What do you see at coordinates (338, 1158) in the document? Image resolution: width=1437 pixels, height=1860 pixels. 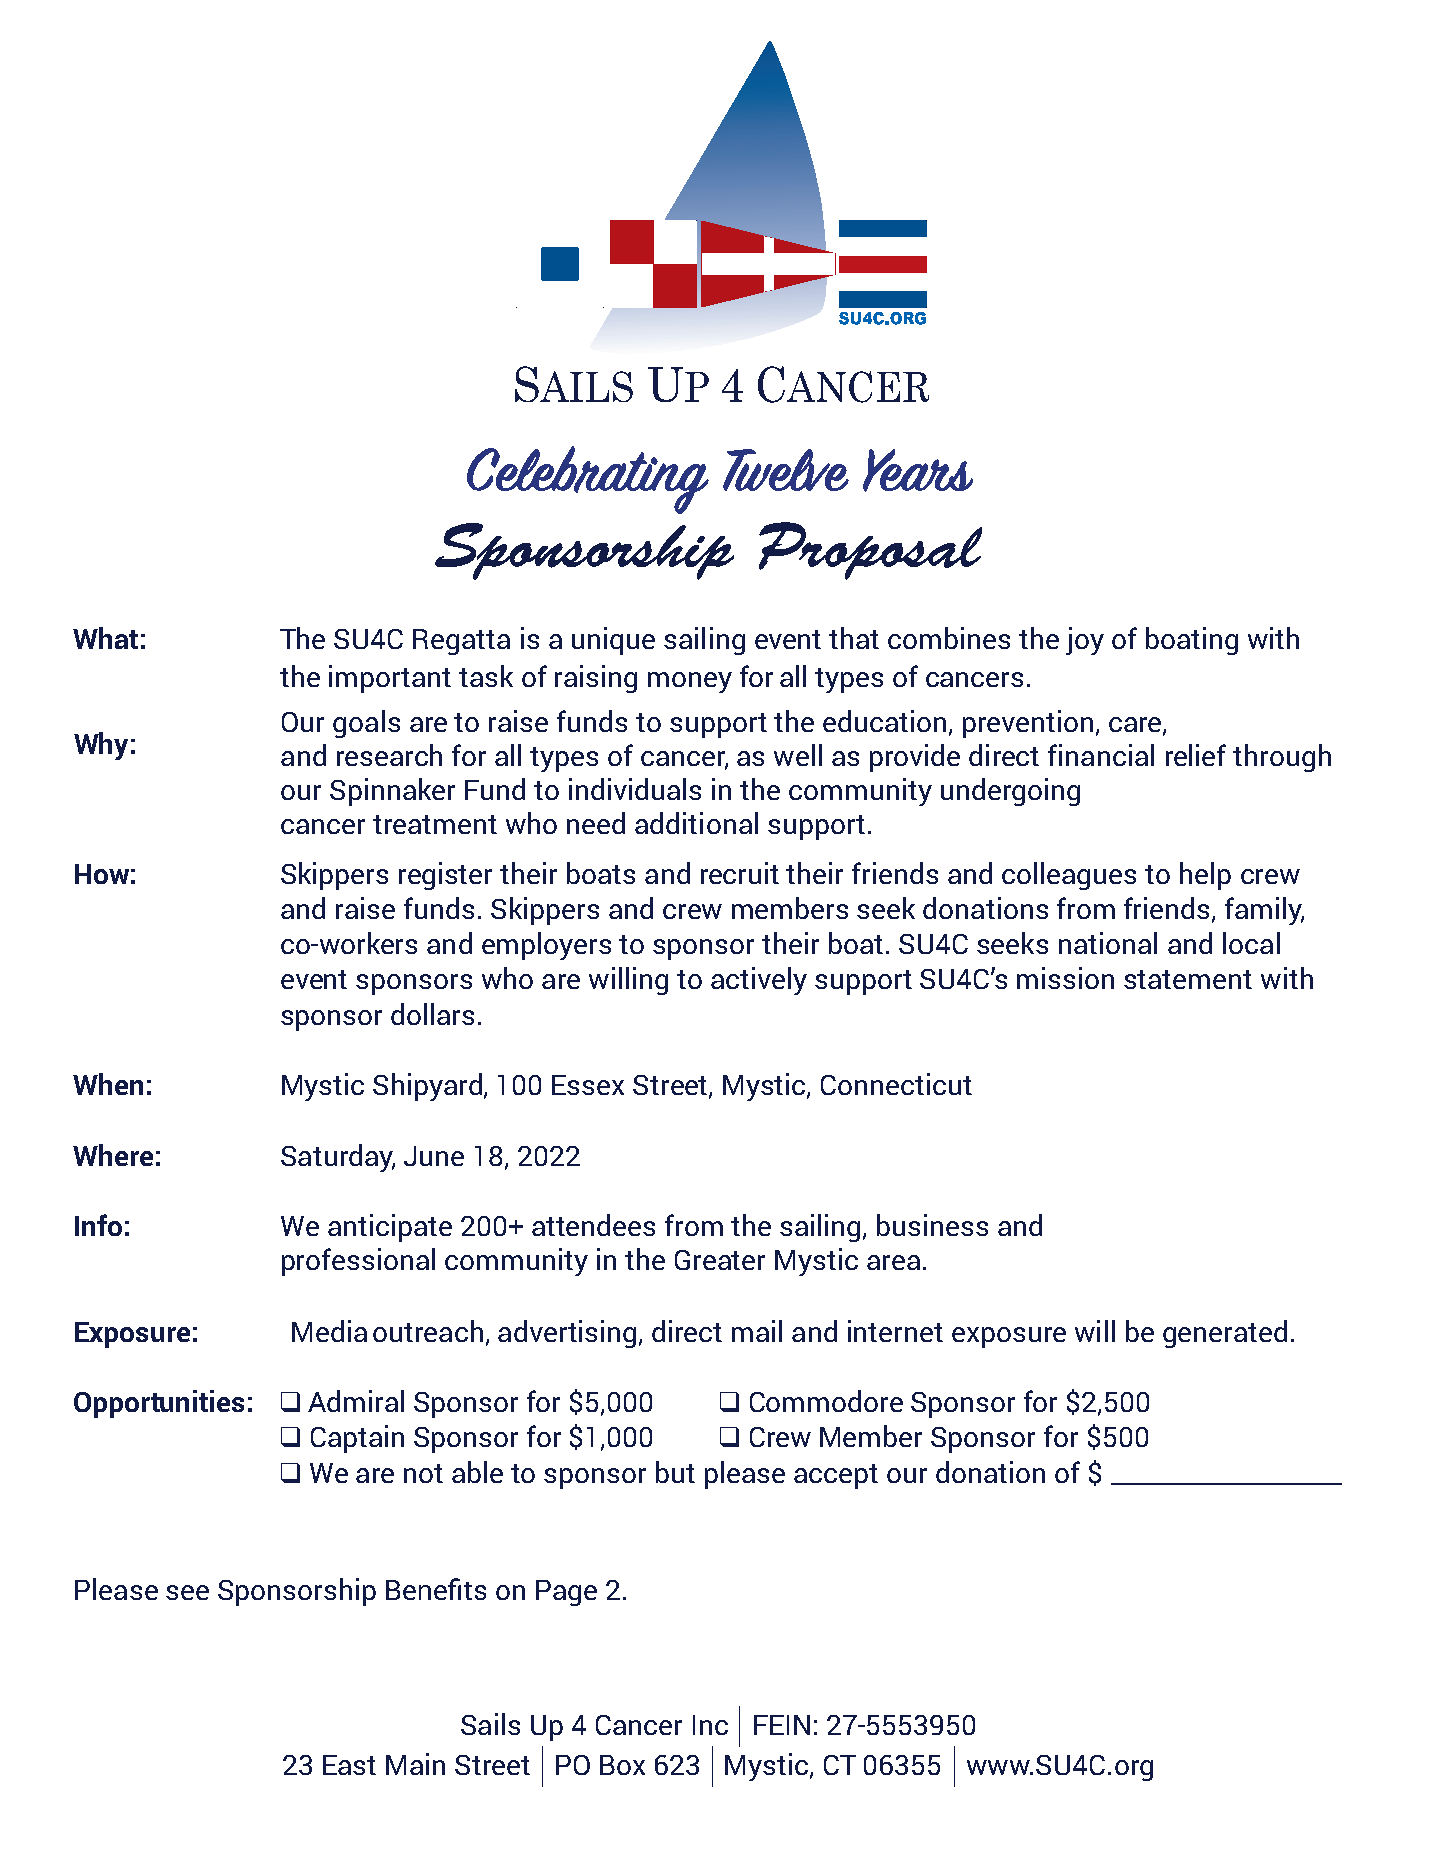 I see `Saturday` at bounding box center [338, 1158].
